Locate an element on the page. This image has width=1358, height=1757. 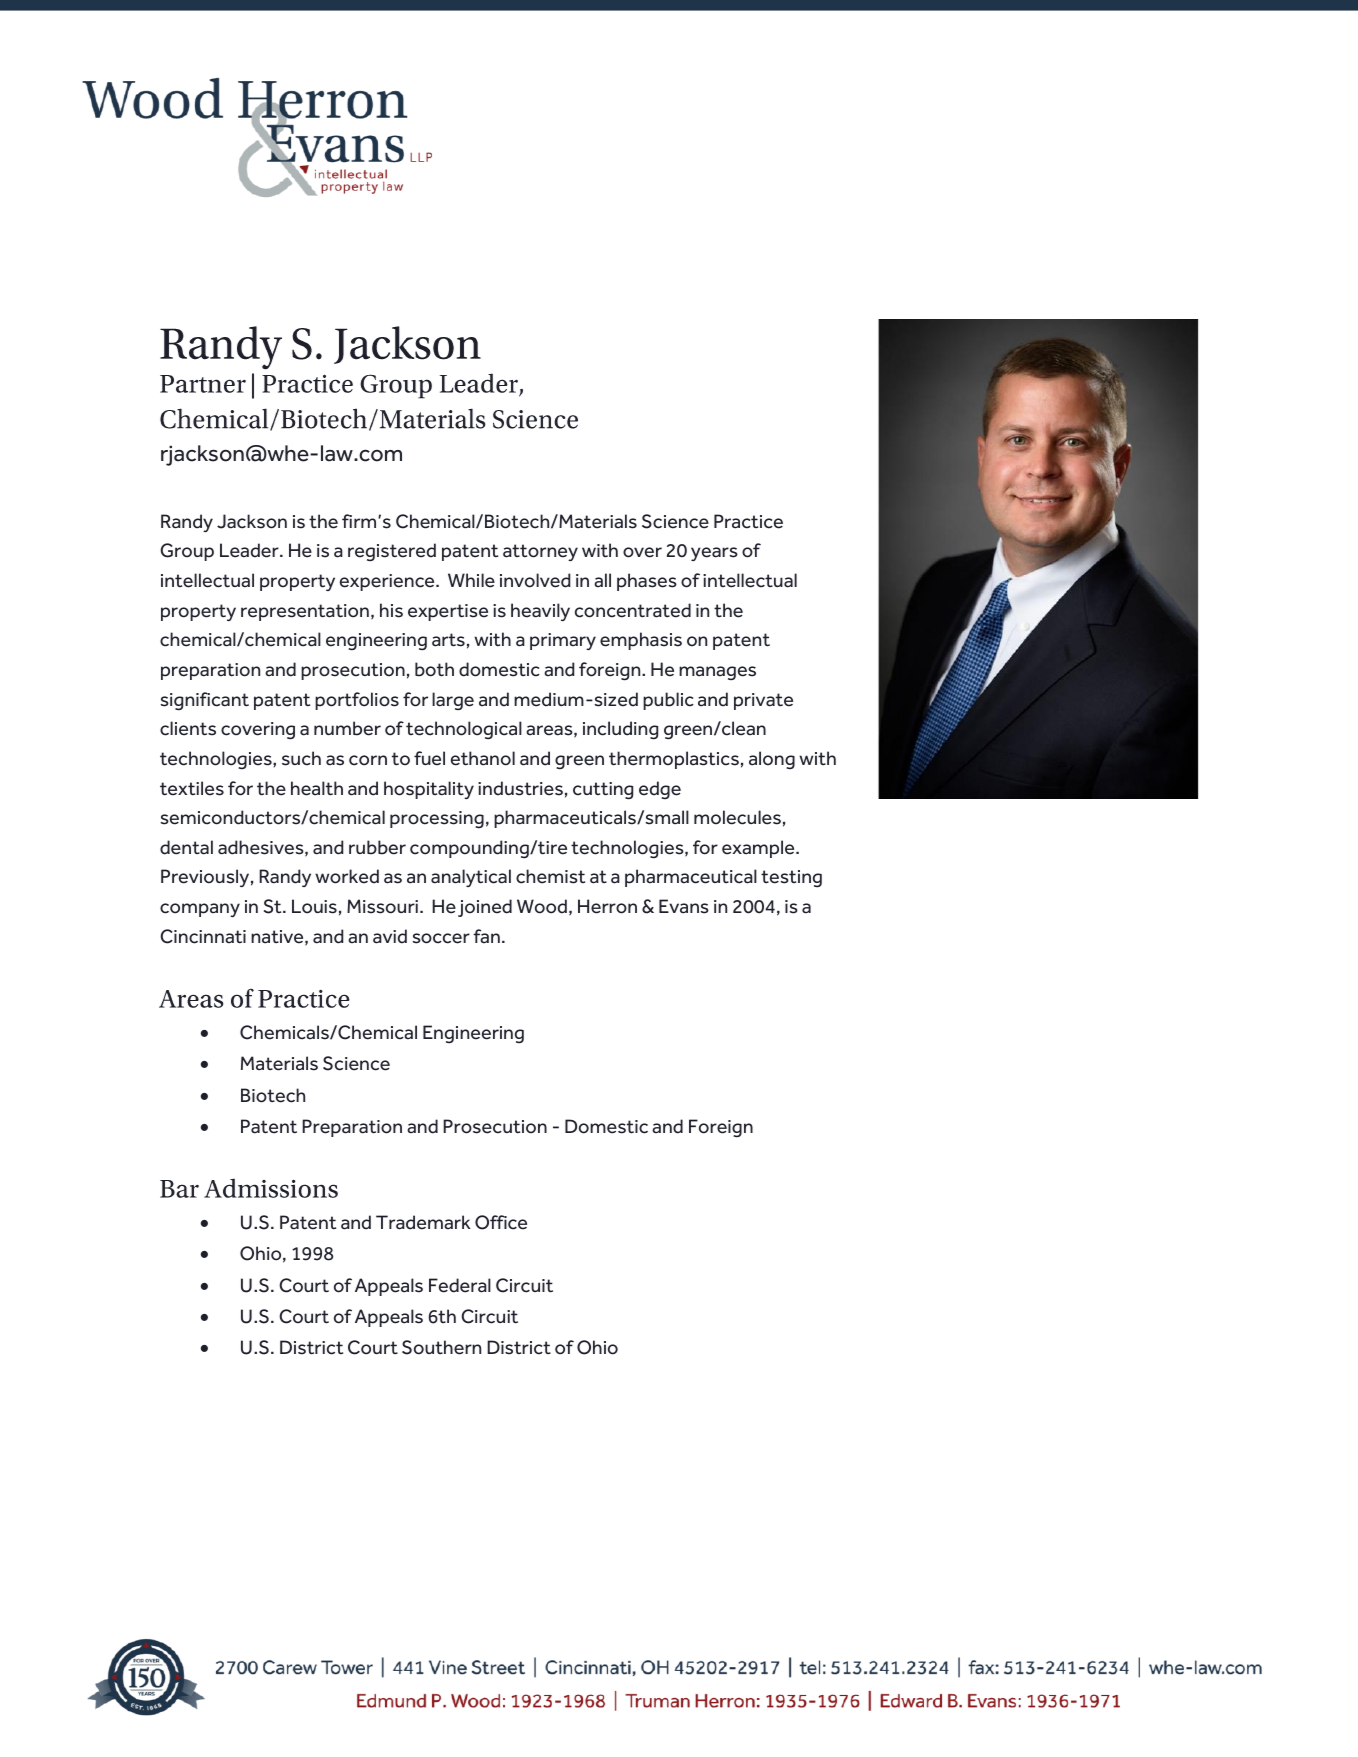
Federal is located at coordinates (460, 1285).
